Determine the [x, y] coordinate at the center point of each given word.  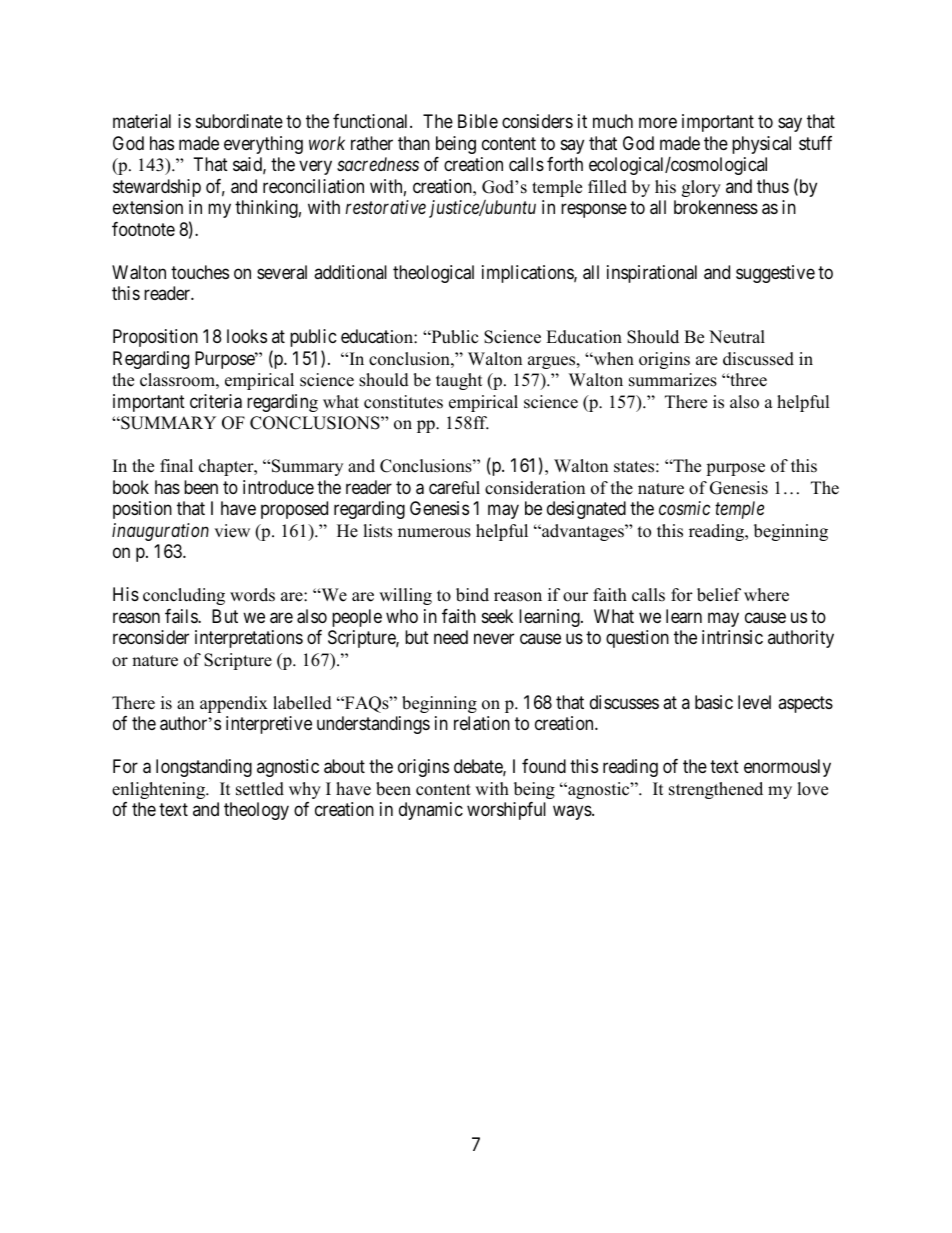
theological [433, 274]
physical [761, 145]
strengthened [716, 790]
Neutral [737, 337]
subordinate [239, 121]
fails [182, 616]
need [451, 637]
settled [260, 789]
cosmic [684, 508]
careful [454, 488]
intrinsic [732, 637]
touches [200, 272]
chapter [227, 467]
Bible [478, 121]
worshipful [506, 811]
